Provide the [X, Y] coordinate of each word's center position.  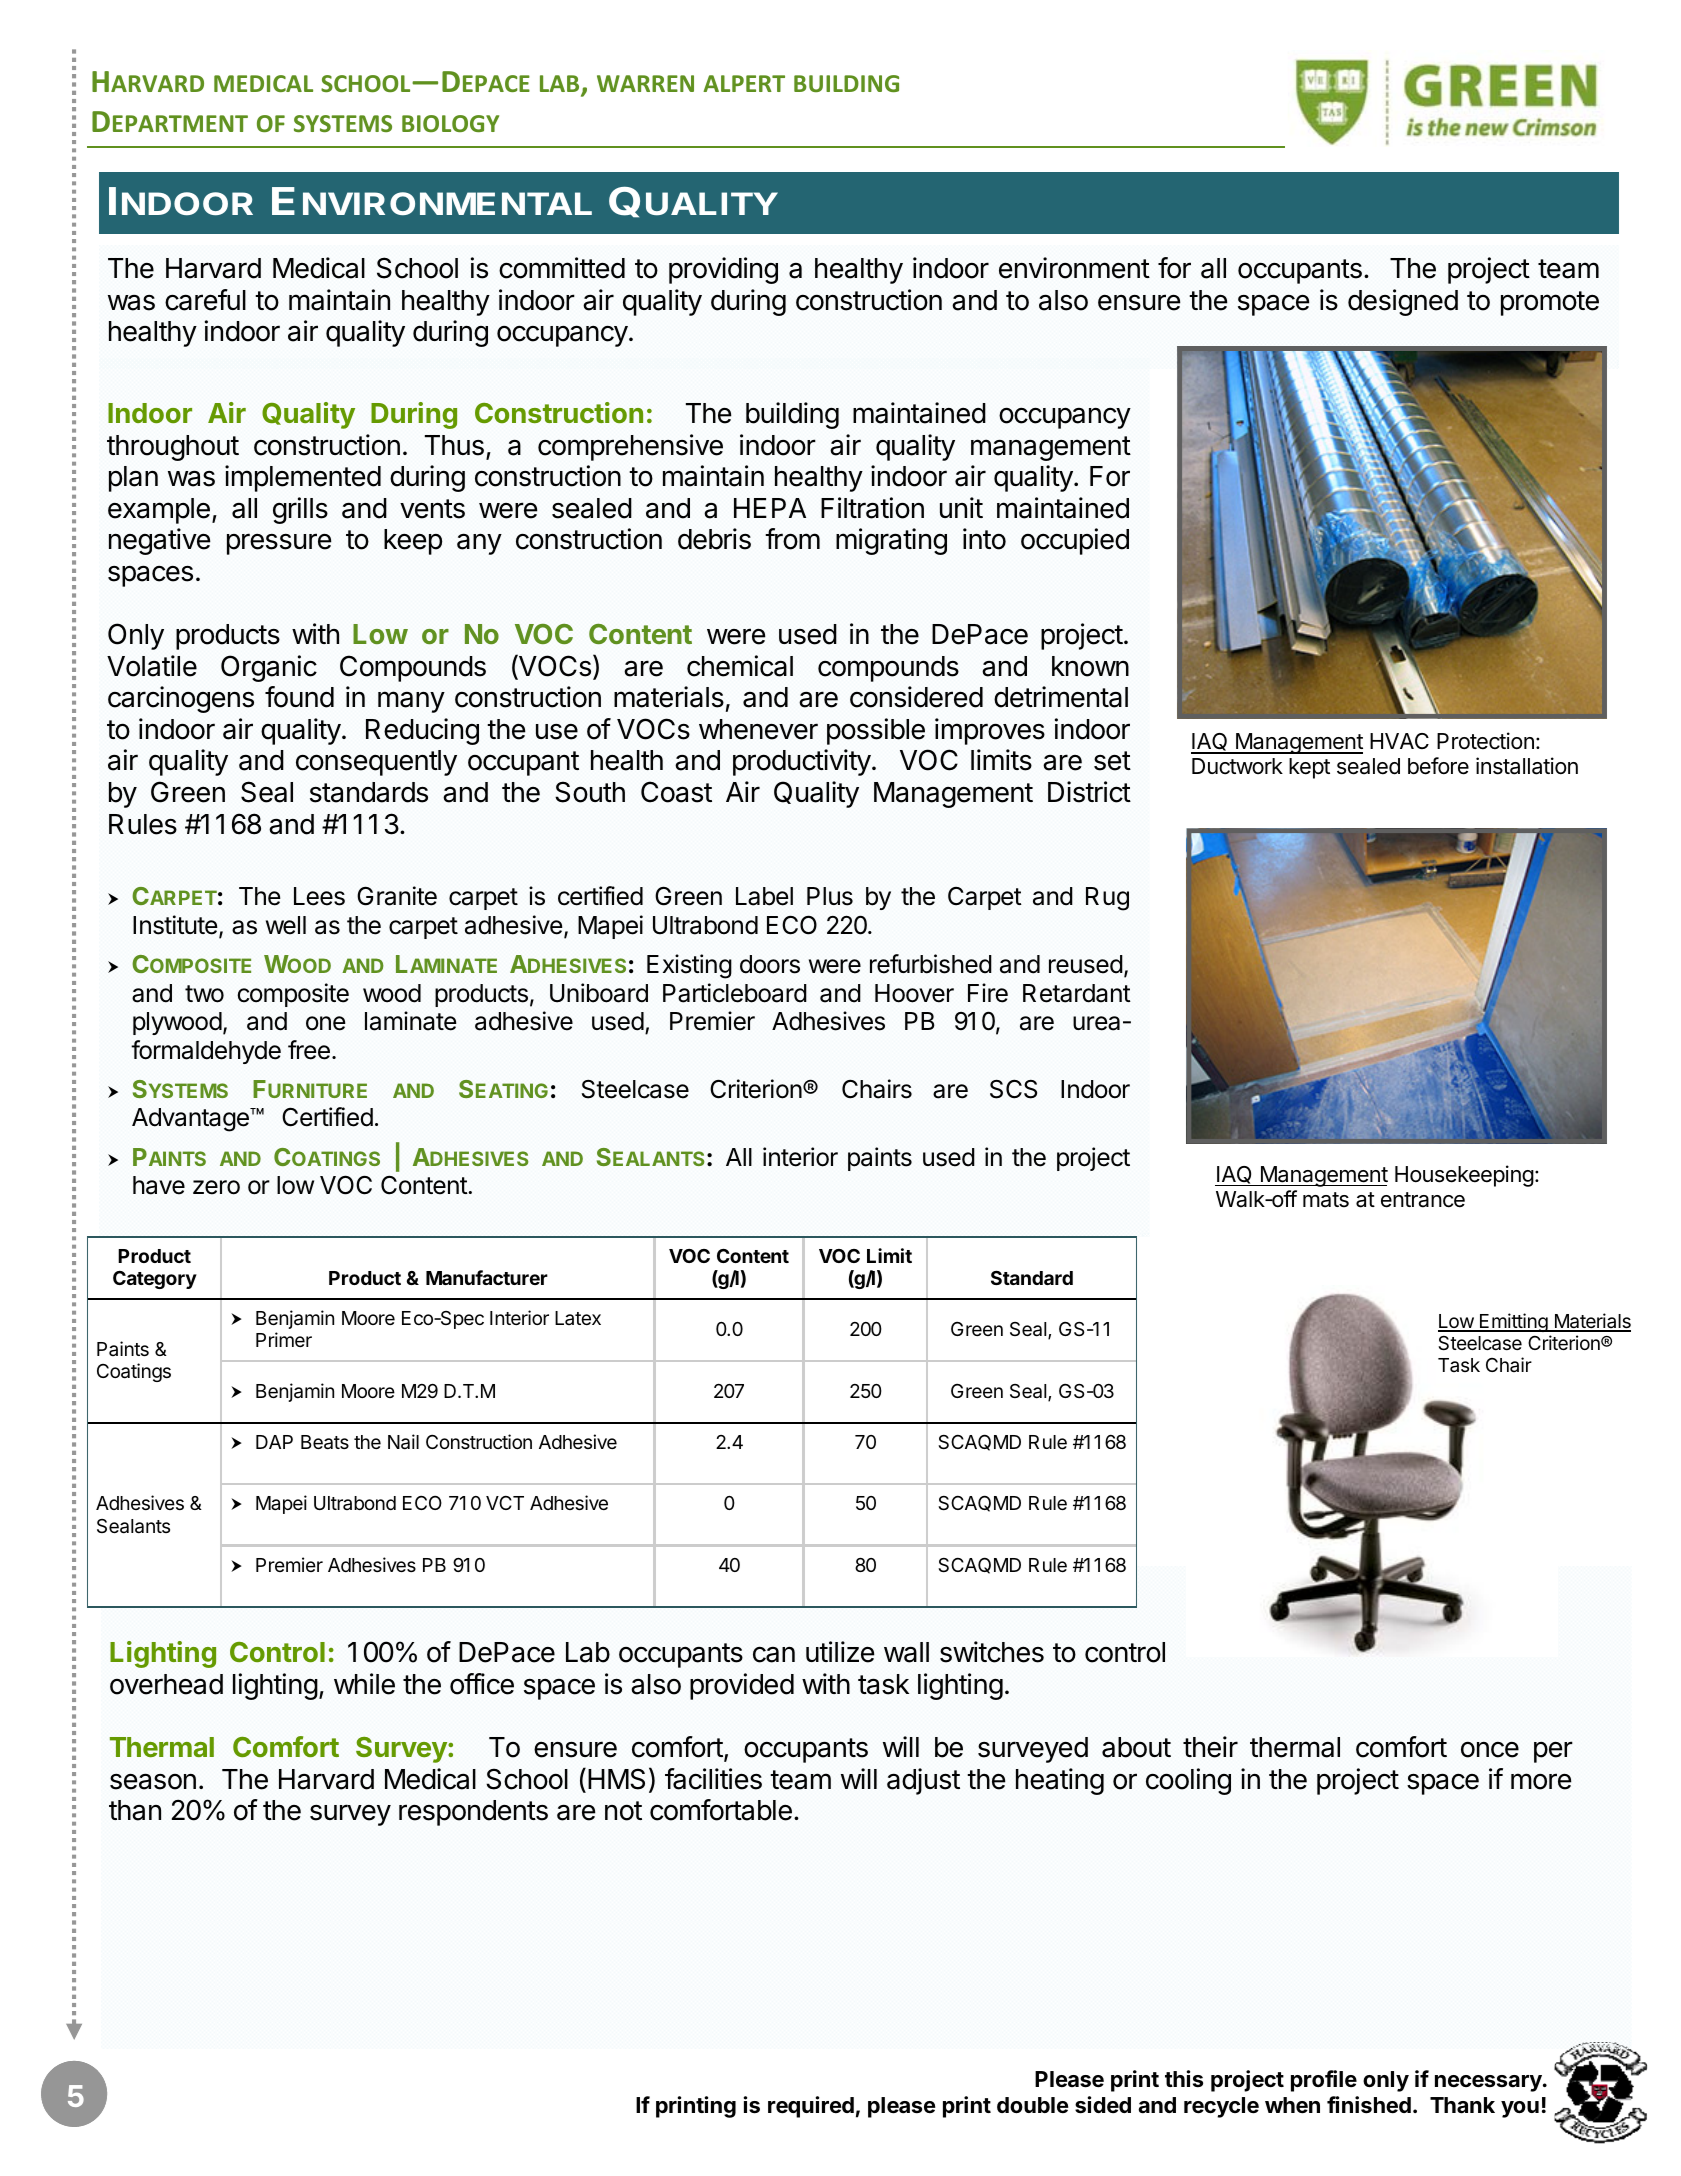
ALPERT [744, 83]
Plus [830, 896]
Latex [578, 1318]
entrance [1423, 1200]
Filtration [872, 508]
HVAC [1399, 741]
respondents [473, 1813]
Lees [319, 896]
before [1438, 766]
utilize [840, 1652]
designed [1403, 302]
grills [300, 510]
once [1490, 1750]
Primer [284, 1339]
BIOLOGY [450, 123]
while [364, 1684]
